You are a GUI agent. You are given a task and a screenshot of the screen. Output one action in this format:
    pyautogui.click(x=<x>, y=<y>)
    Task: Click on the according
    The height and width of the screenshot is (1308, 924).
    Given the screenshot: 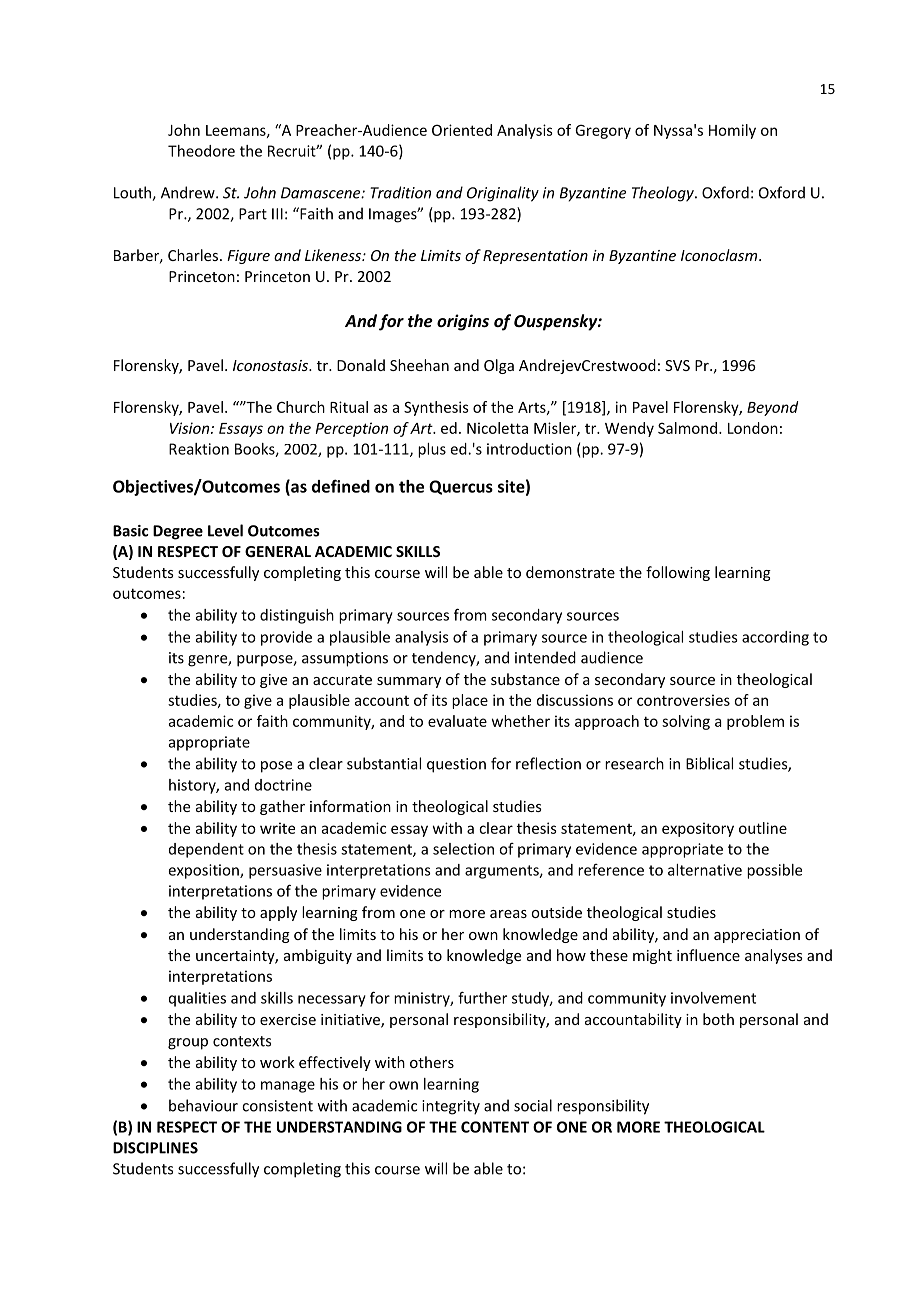 What is the action you would take?
    pyautogui.click(x=775, y=638)
